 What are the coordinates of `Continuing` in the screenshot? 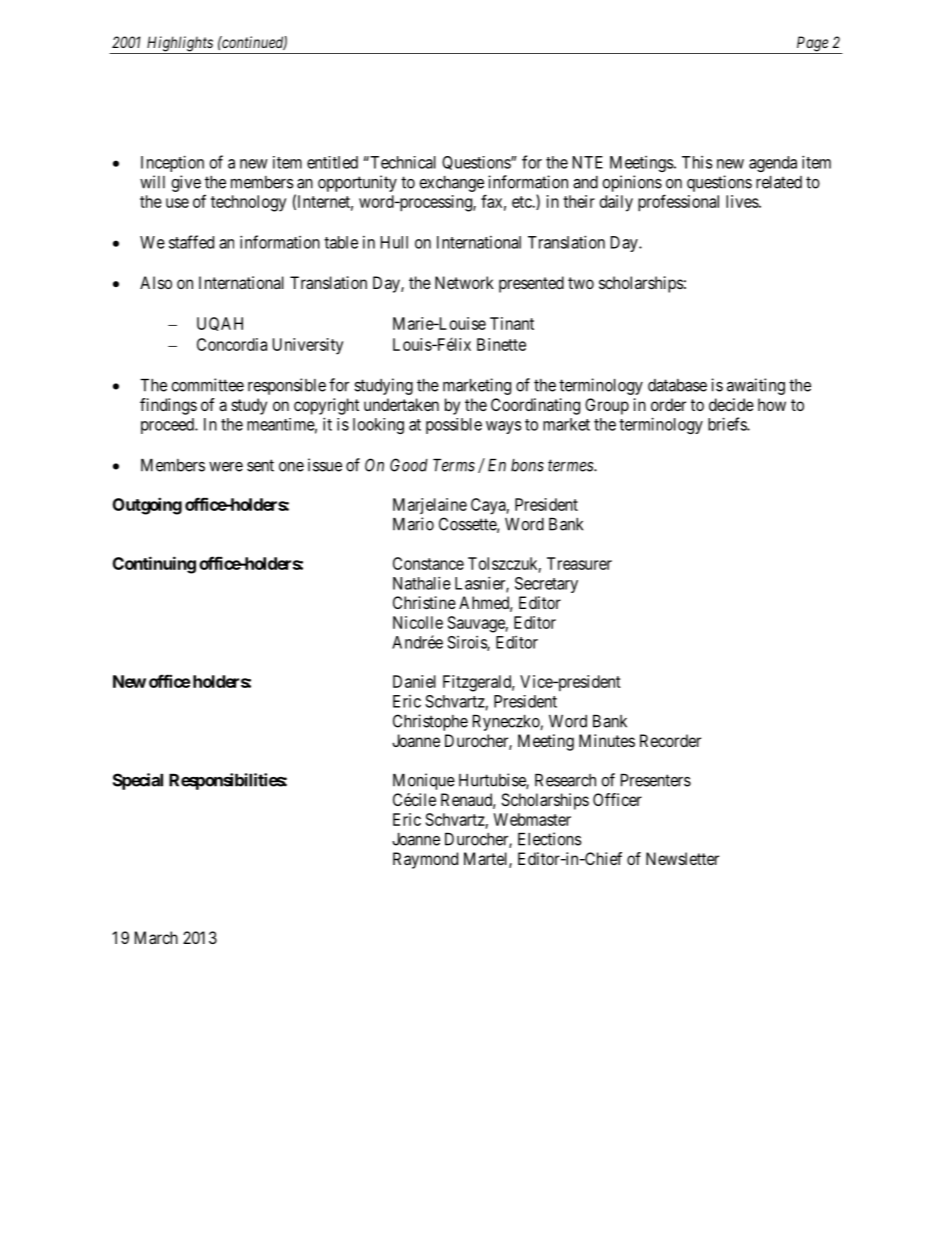 It's located at (154, 565).
